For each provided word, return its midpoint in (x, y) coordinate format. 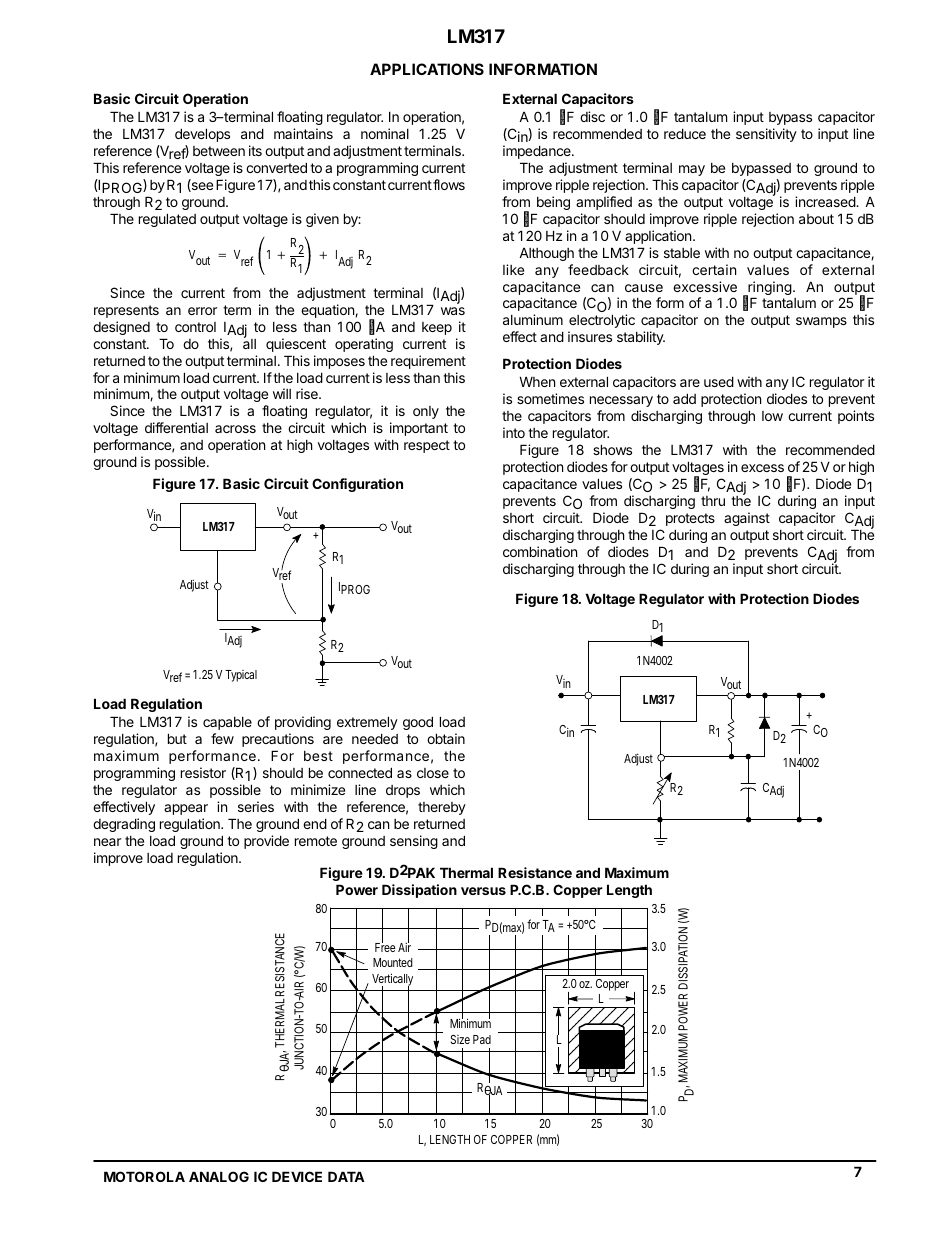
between (219, 151)
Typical (241, 676)
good (418, 723)
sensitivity (766, 135)
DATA (346, 1176)
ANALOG (219, 1176)
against (747, 519)
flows (449, 184)
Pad (482, 1039)
